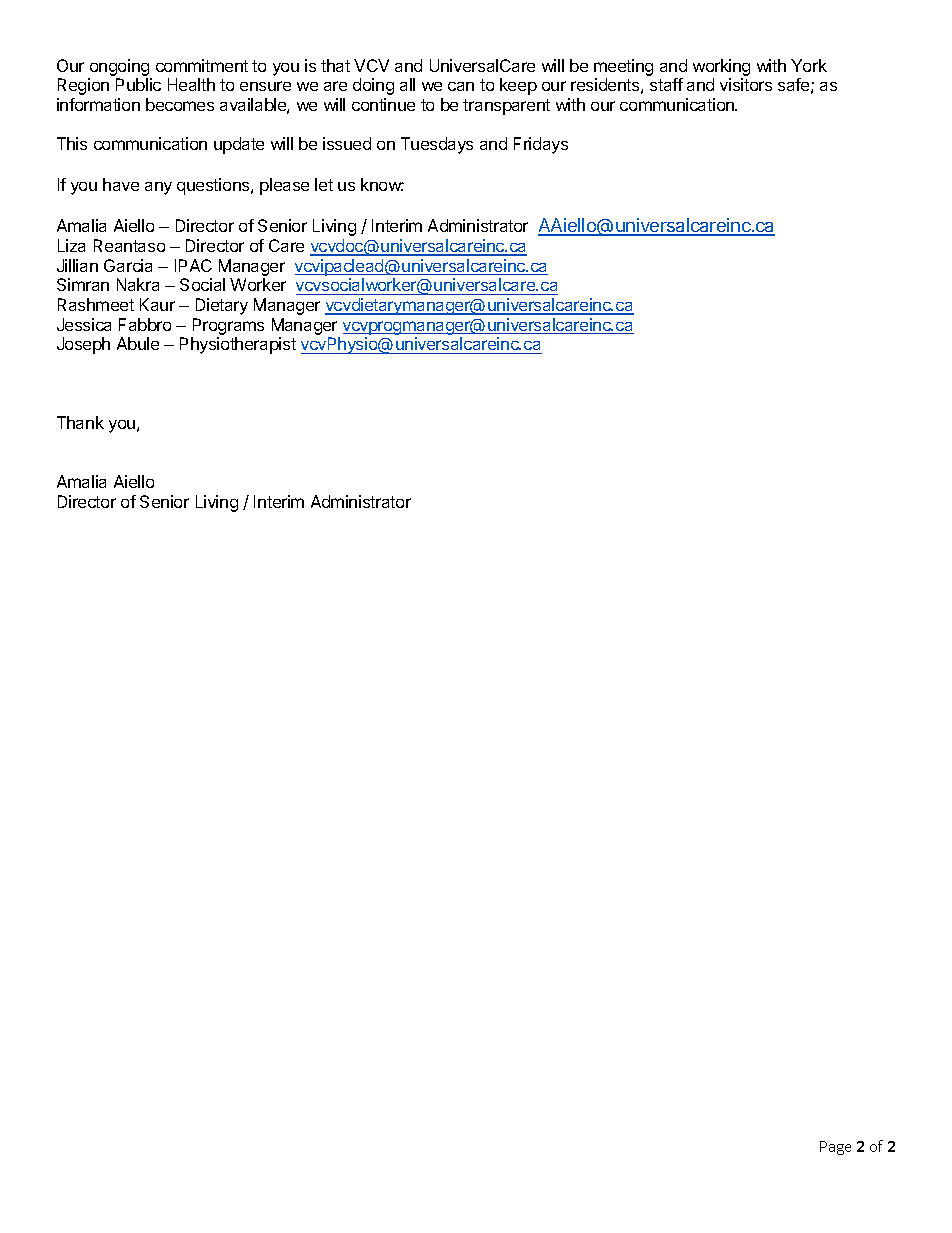 The height and width of the screenshot is (1233, 952). I want to click on becomes, so click(180, 104).
